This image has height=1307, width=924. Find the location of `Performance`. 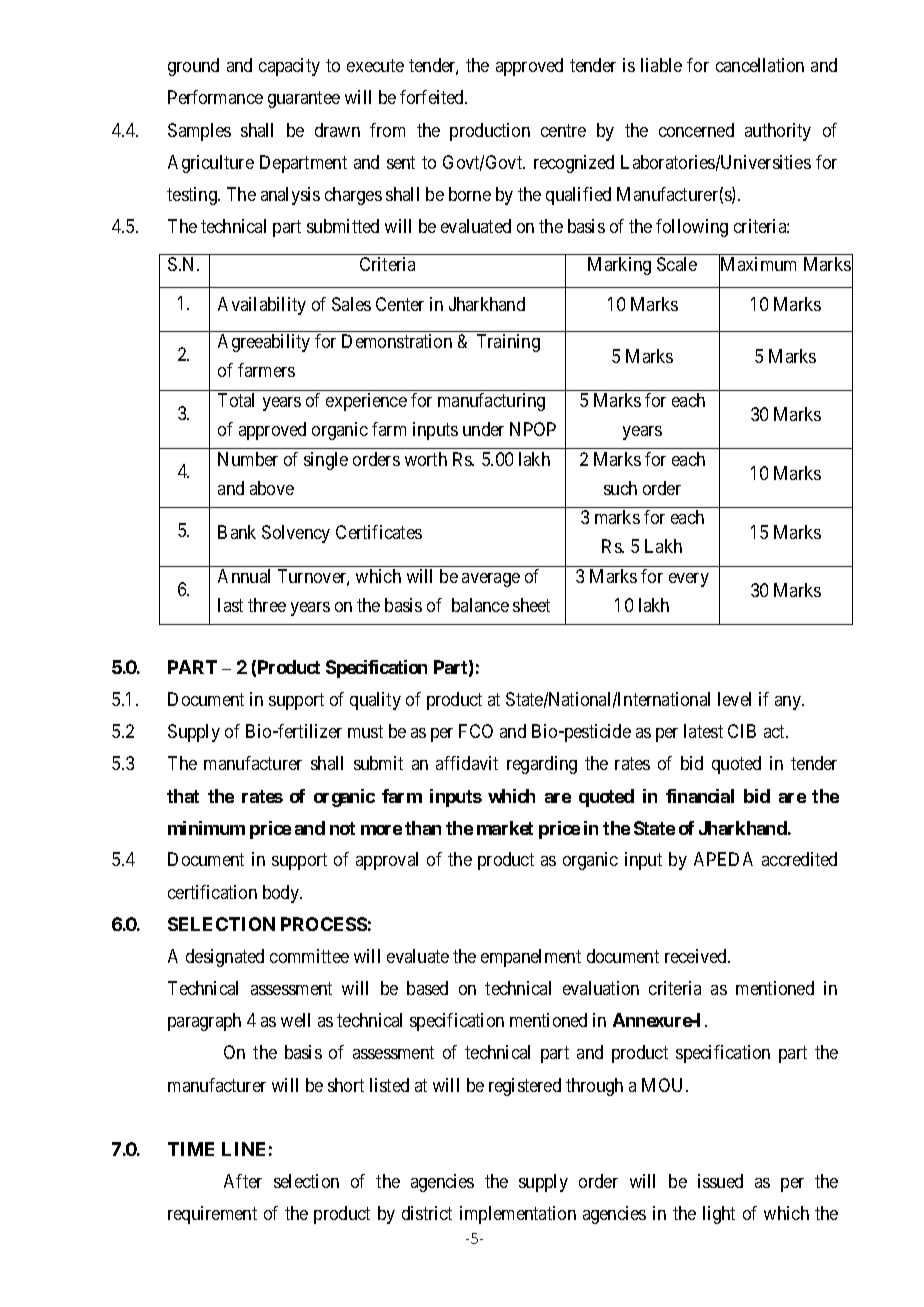

Performance is located at coordinates (215, 97).
